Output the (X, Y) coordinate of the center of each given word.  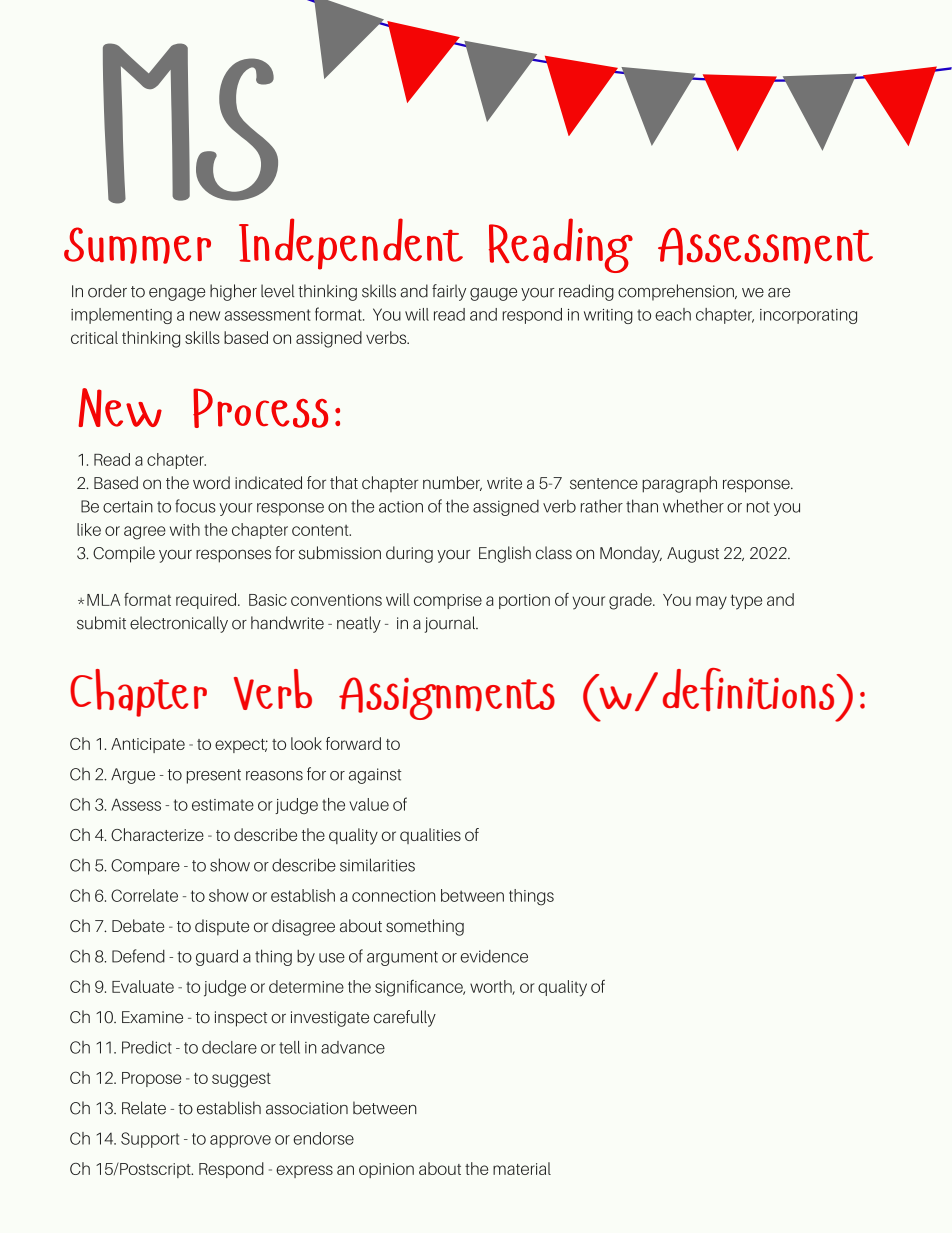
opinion (386, 1170)
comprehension (677, 292)
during (409, 554)
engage (177, 294)
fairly (449, 292)
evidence (494, 956)
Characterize (157, 834)
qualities (430, 836)
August (693, 555)
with (185, 529)
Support (150, 1140)
